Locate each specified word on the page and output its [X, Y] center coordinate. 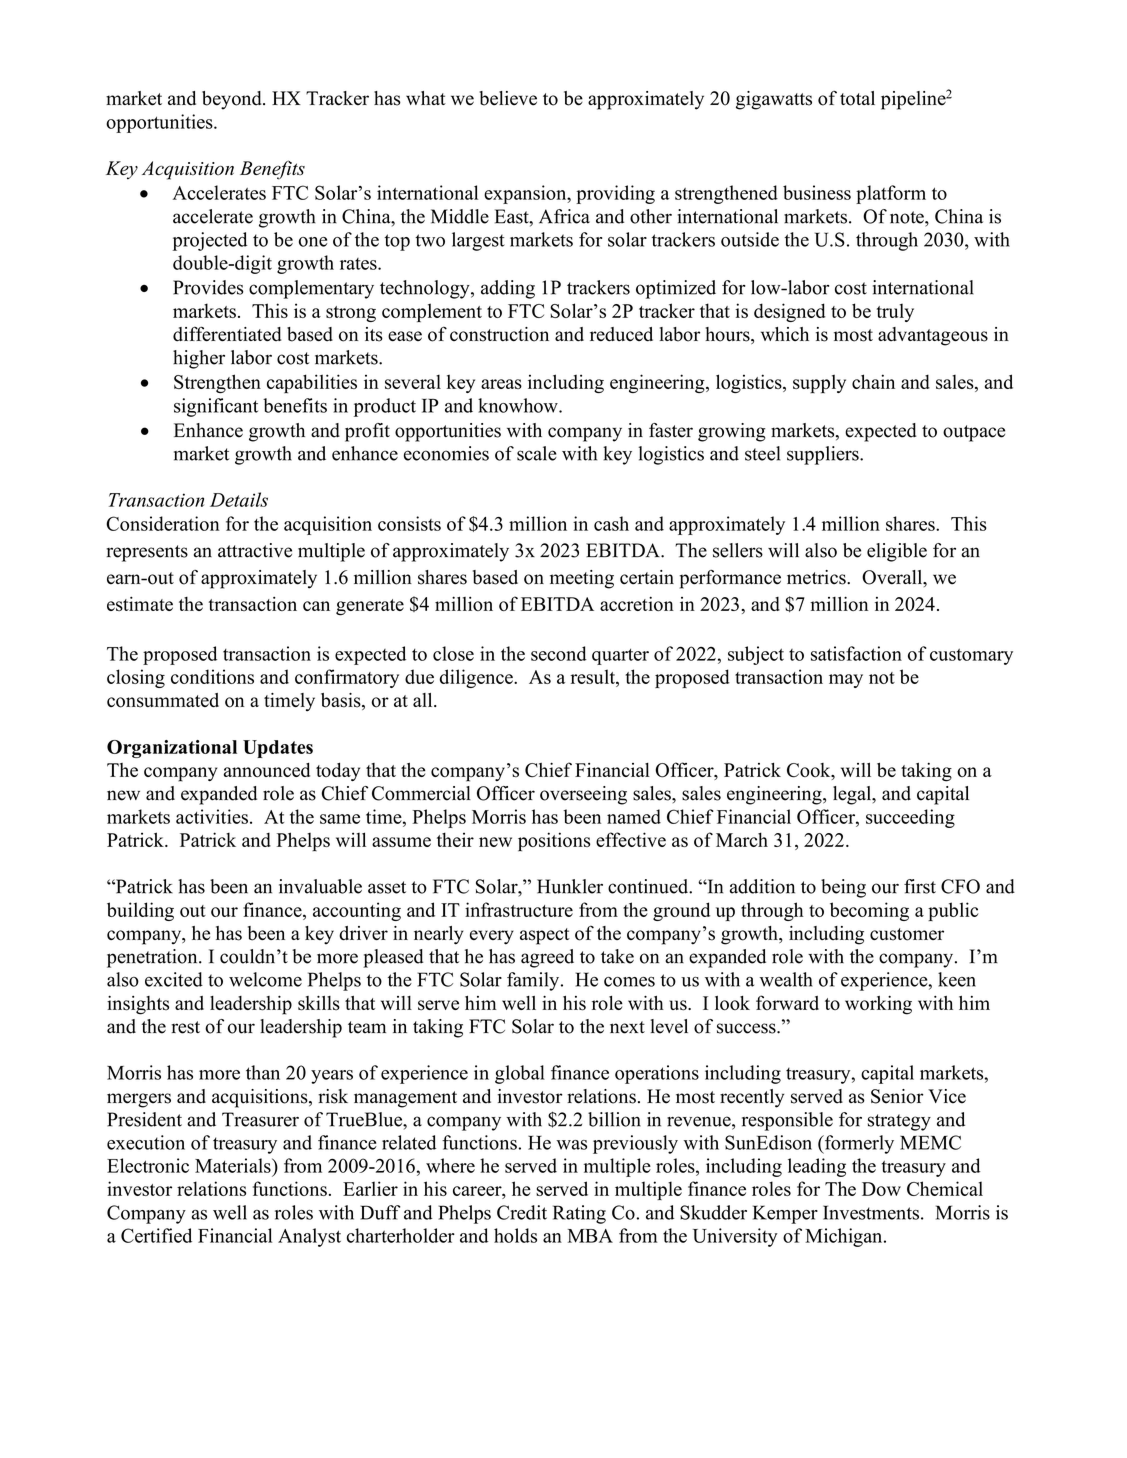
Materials [234, 1165]
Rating [579, 1214]
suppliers [824, 455]
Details [239, 499]
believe [508, 98]
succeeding [910, 818]
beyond [233, 100]
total [857, 98]
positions [554, 842]
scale [537, 453]
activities [212, 816]
